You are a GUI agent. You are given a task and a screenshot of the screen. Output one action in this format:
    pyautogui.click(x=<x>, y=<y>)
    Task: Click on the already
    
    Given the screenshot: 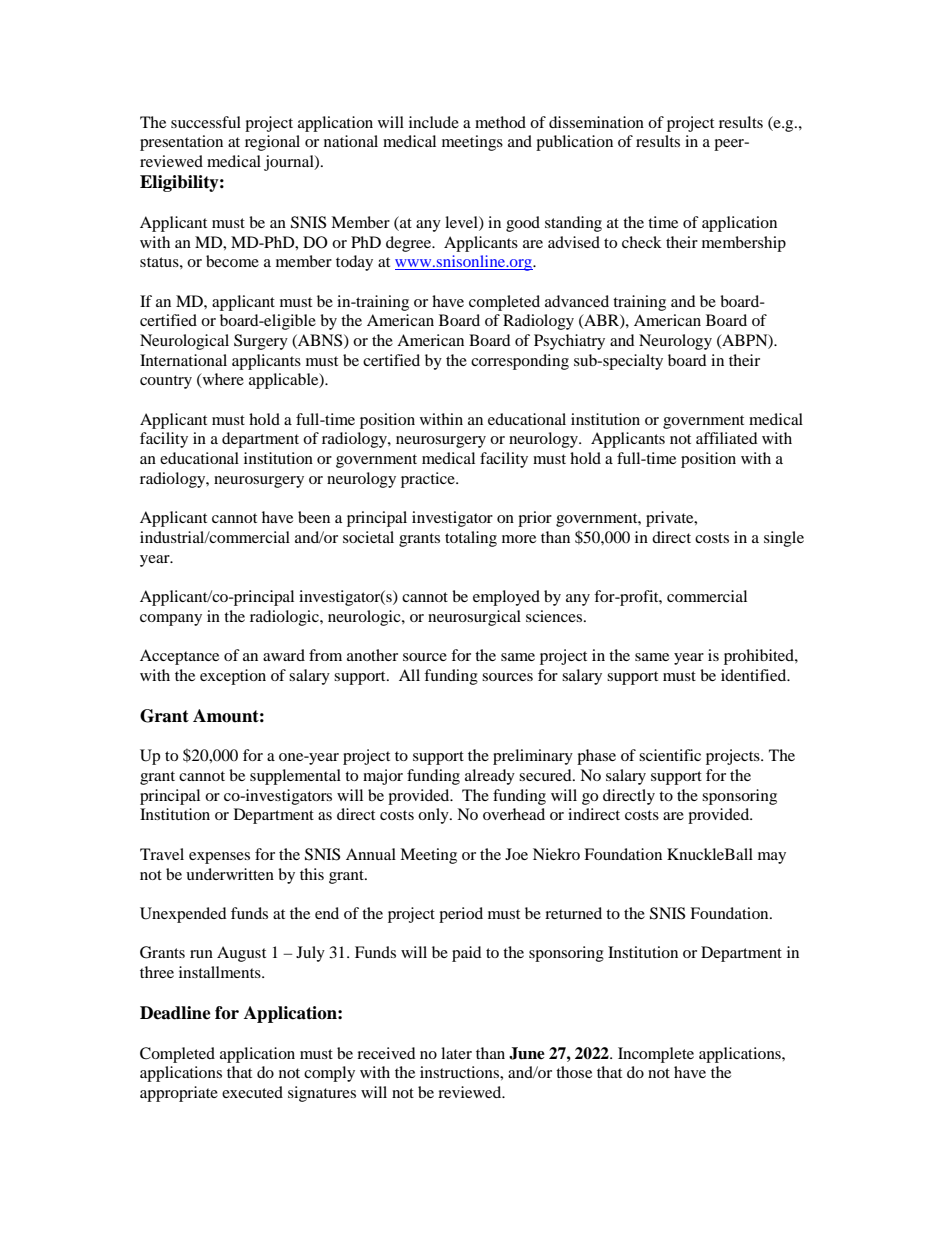 What is the action you would take?
    pyautogui.click(x=490, y=777)
